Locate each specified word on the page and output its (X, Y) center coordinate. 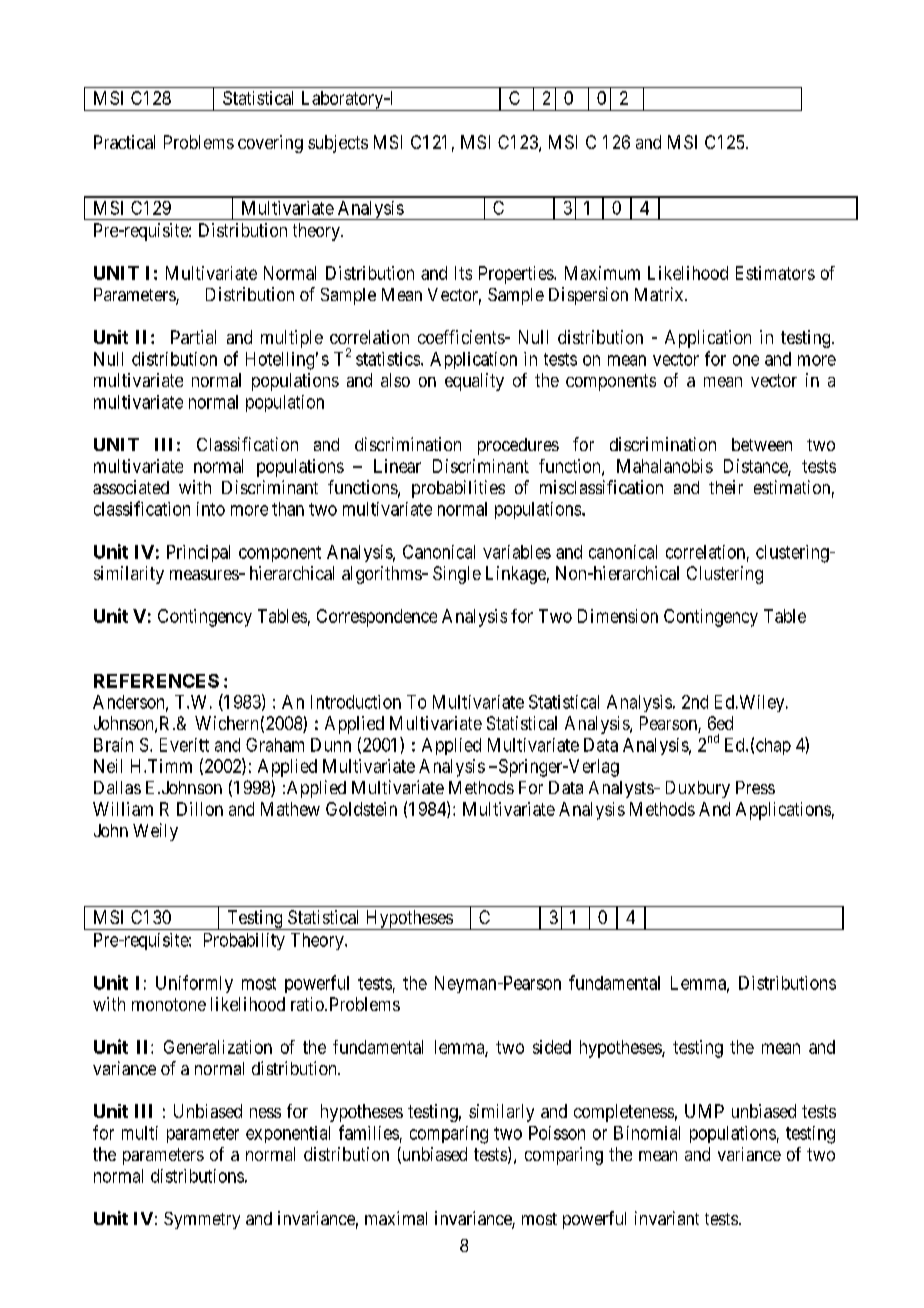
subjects (338, 144)
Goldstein (361, 809)
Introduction (356, 702)
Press (755, 787)
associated (131, 487)
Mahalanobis (665, 466)
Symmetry (202, 1220)
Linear (397, 466)
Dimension (618, 616)
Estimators (775, 273)
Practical (124, 142)
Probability (244, 941)
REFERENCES (156, 681)
